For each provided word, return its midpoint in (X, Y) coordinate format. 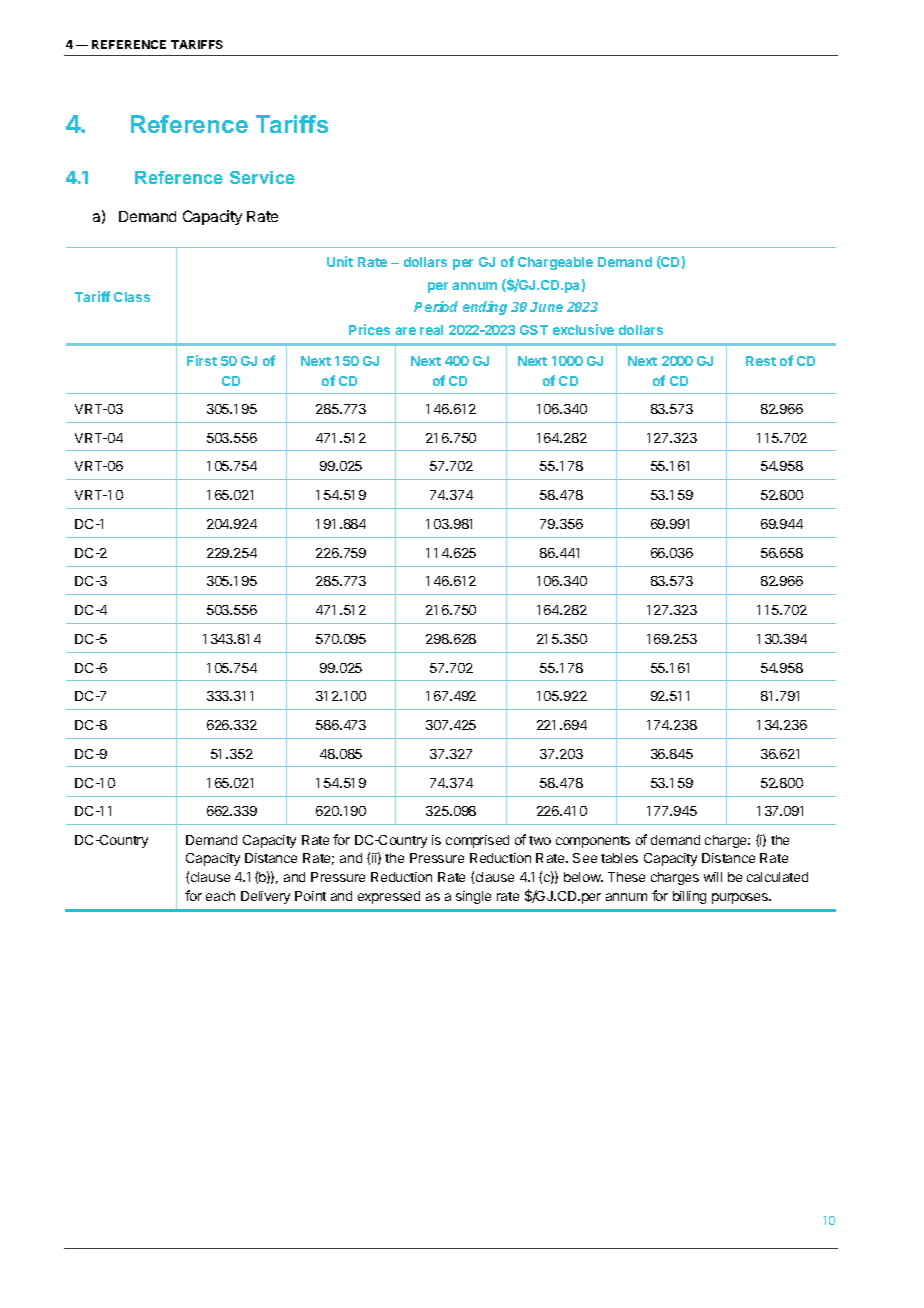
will (713, 877)
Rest (761, 361)
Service (262, 177)
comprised (477, 841)
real (431, 330)
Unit (340, 261)
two (540, 840)
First (202, 360)
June (546, 307)
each (220, 896)
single (473, 897)
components (593, 842)
